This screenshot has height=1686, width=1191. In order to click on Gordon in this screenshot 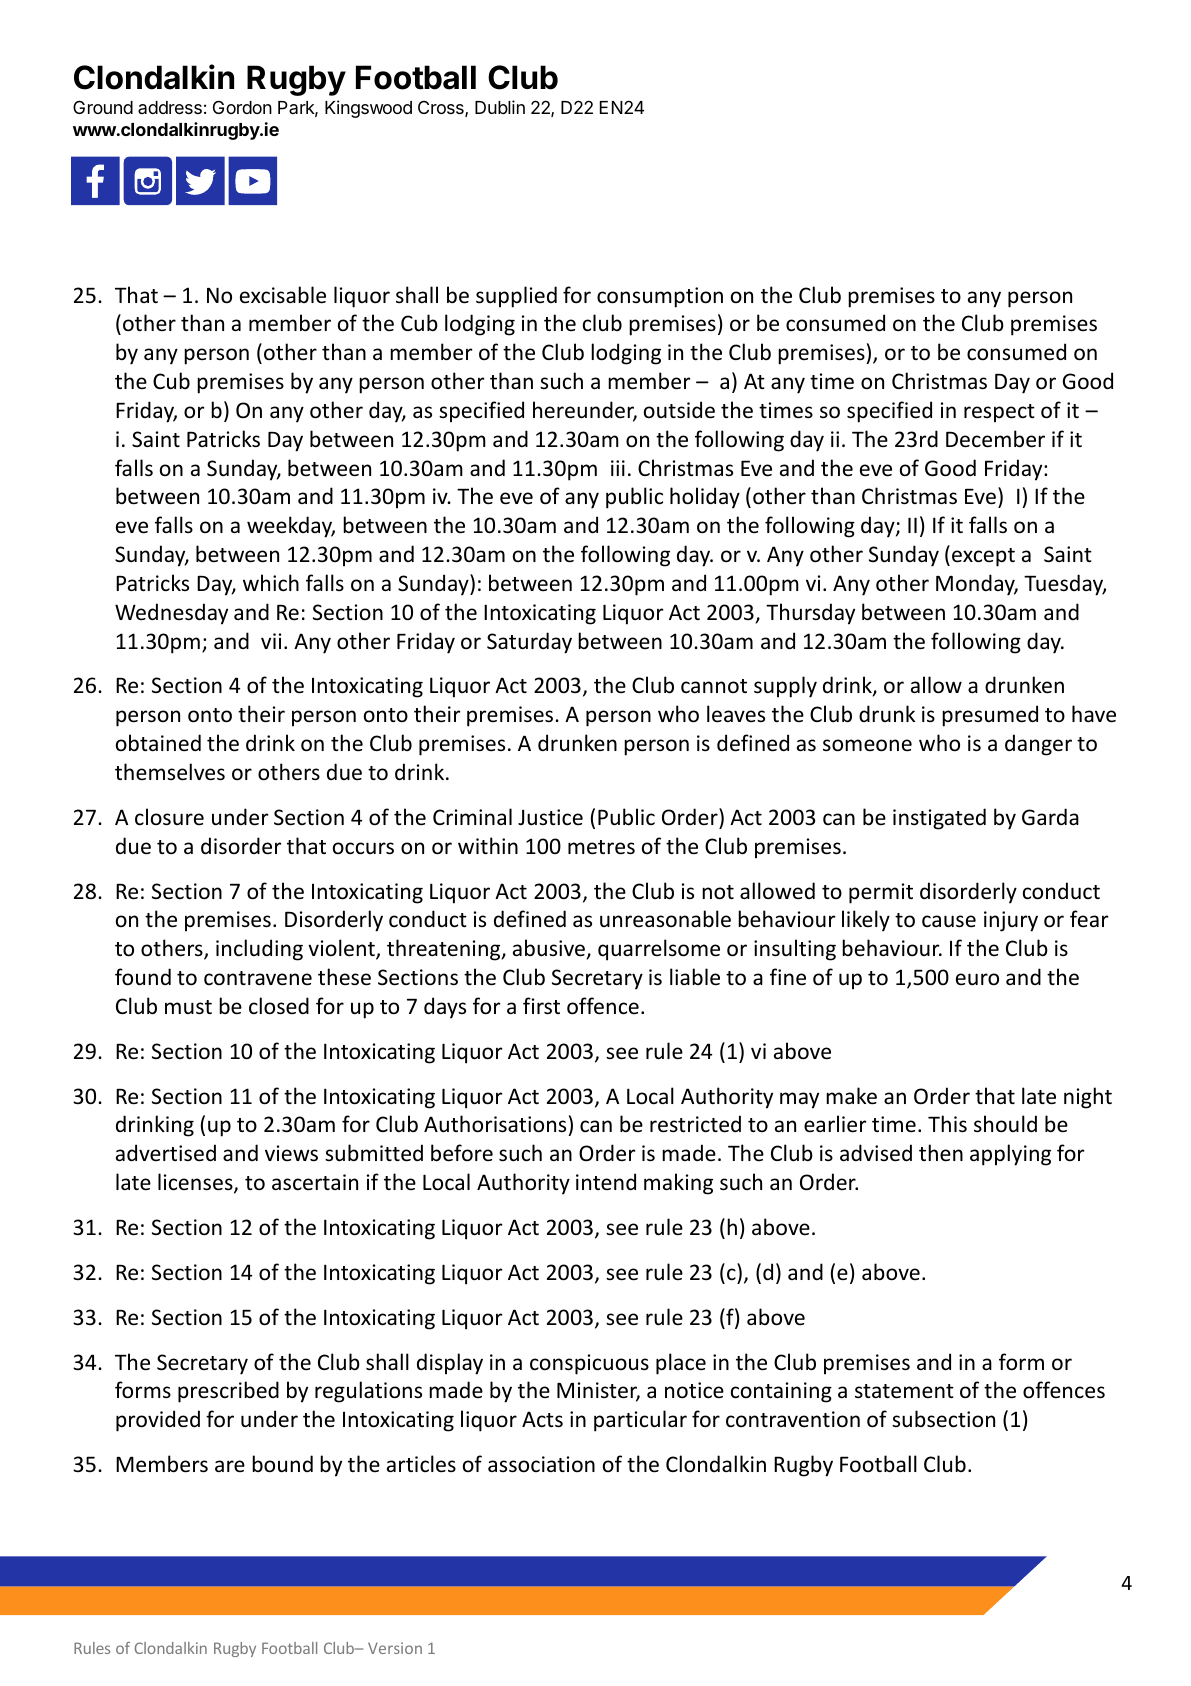, I will do `click(242, 107)`.
